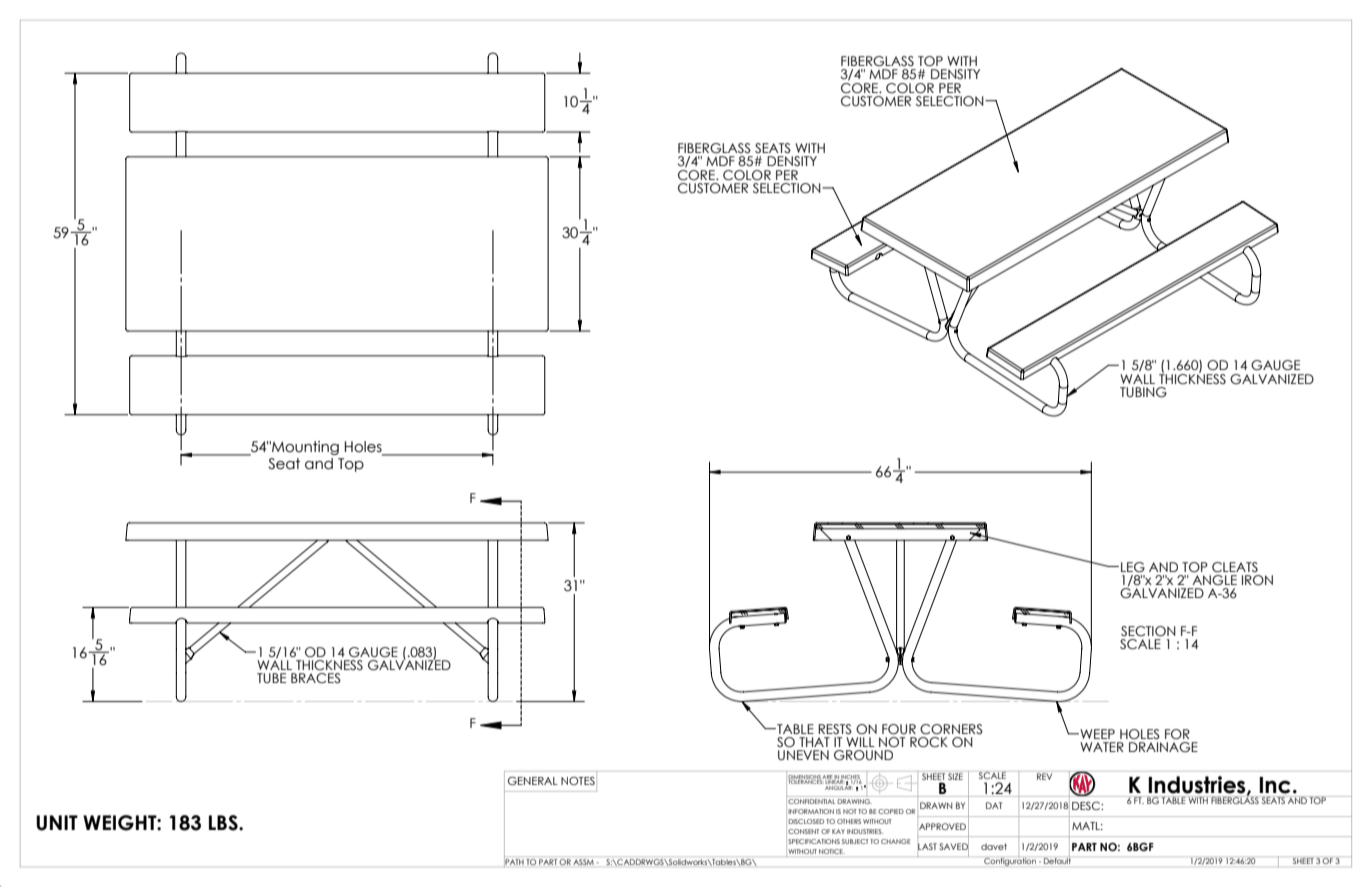 The width and height of the document is (1372, 887). Describe the element at coordinates (803, 755) in the document. I see `UNEVEN` at that location.
